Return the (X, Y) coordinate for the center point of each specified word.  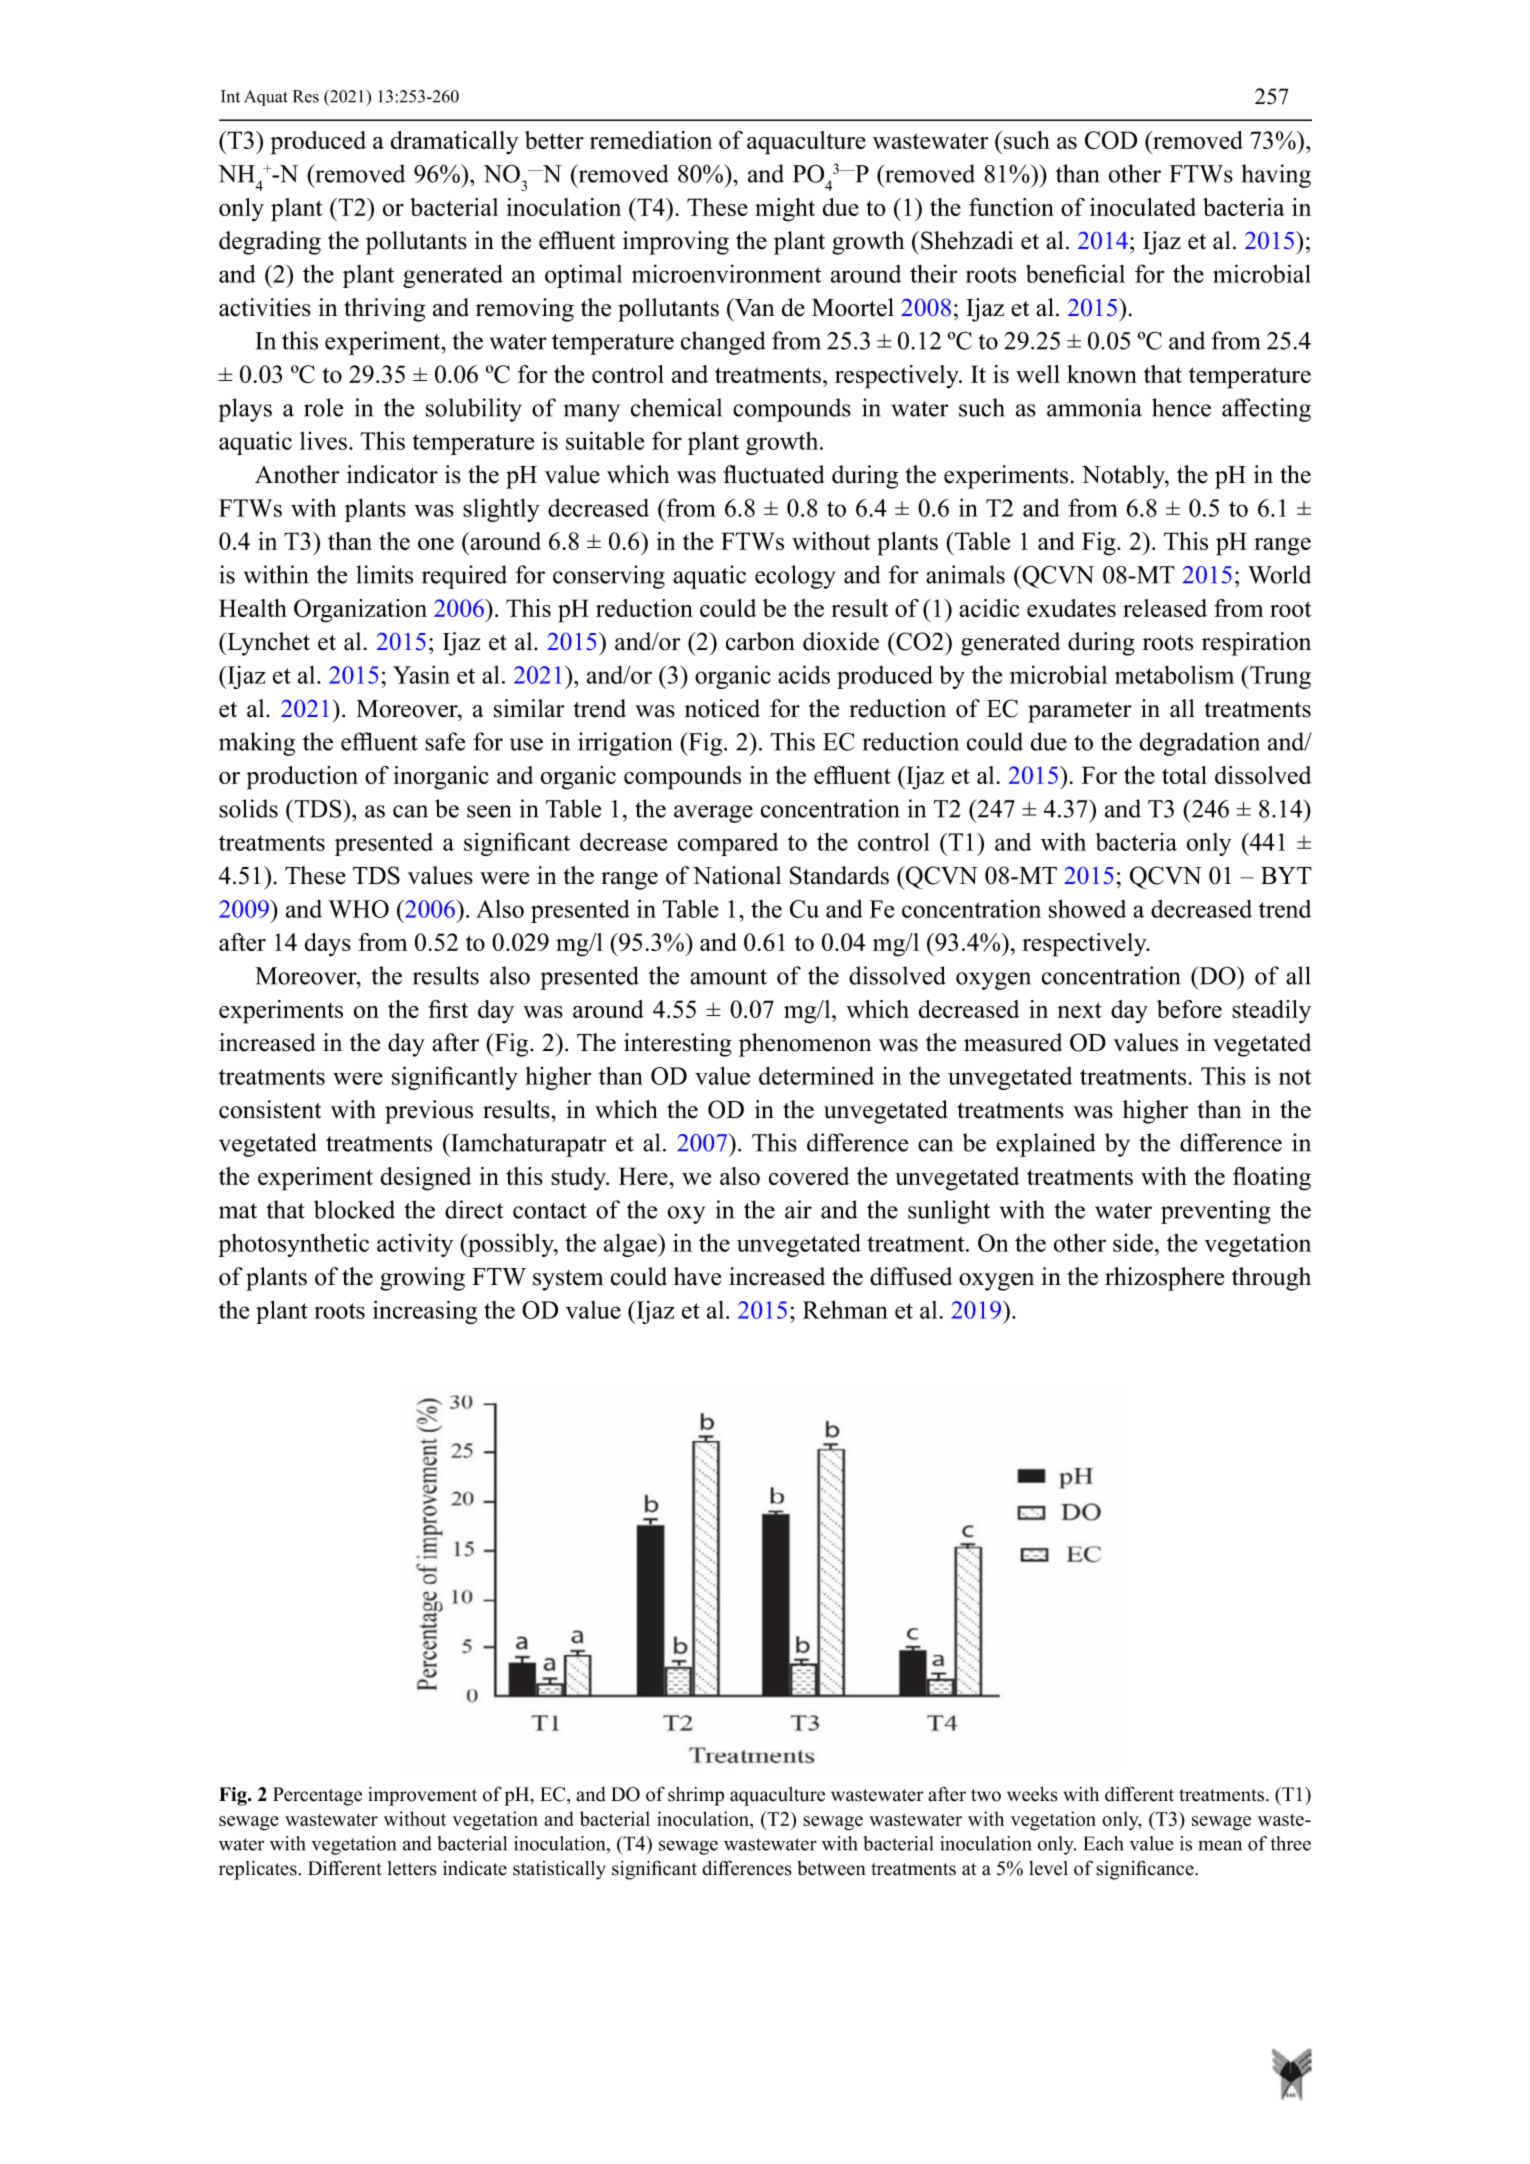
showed (1087, 908)
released (1165, 608)
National (737, 875)
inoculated (1143, 207)
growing (422, 1279)
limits (384, 574)
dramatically (454, 143)
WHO (358, 909)
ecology (795, 577)
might (785, 210)
